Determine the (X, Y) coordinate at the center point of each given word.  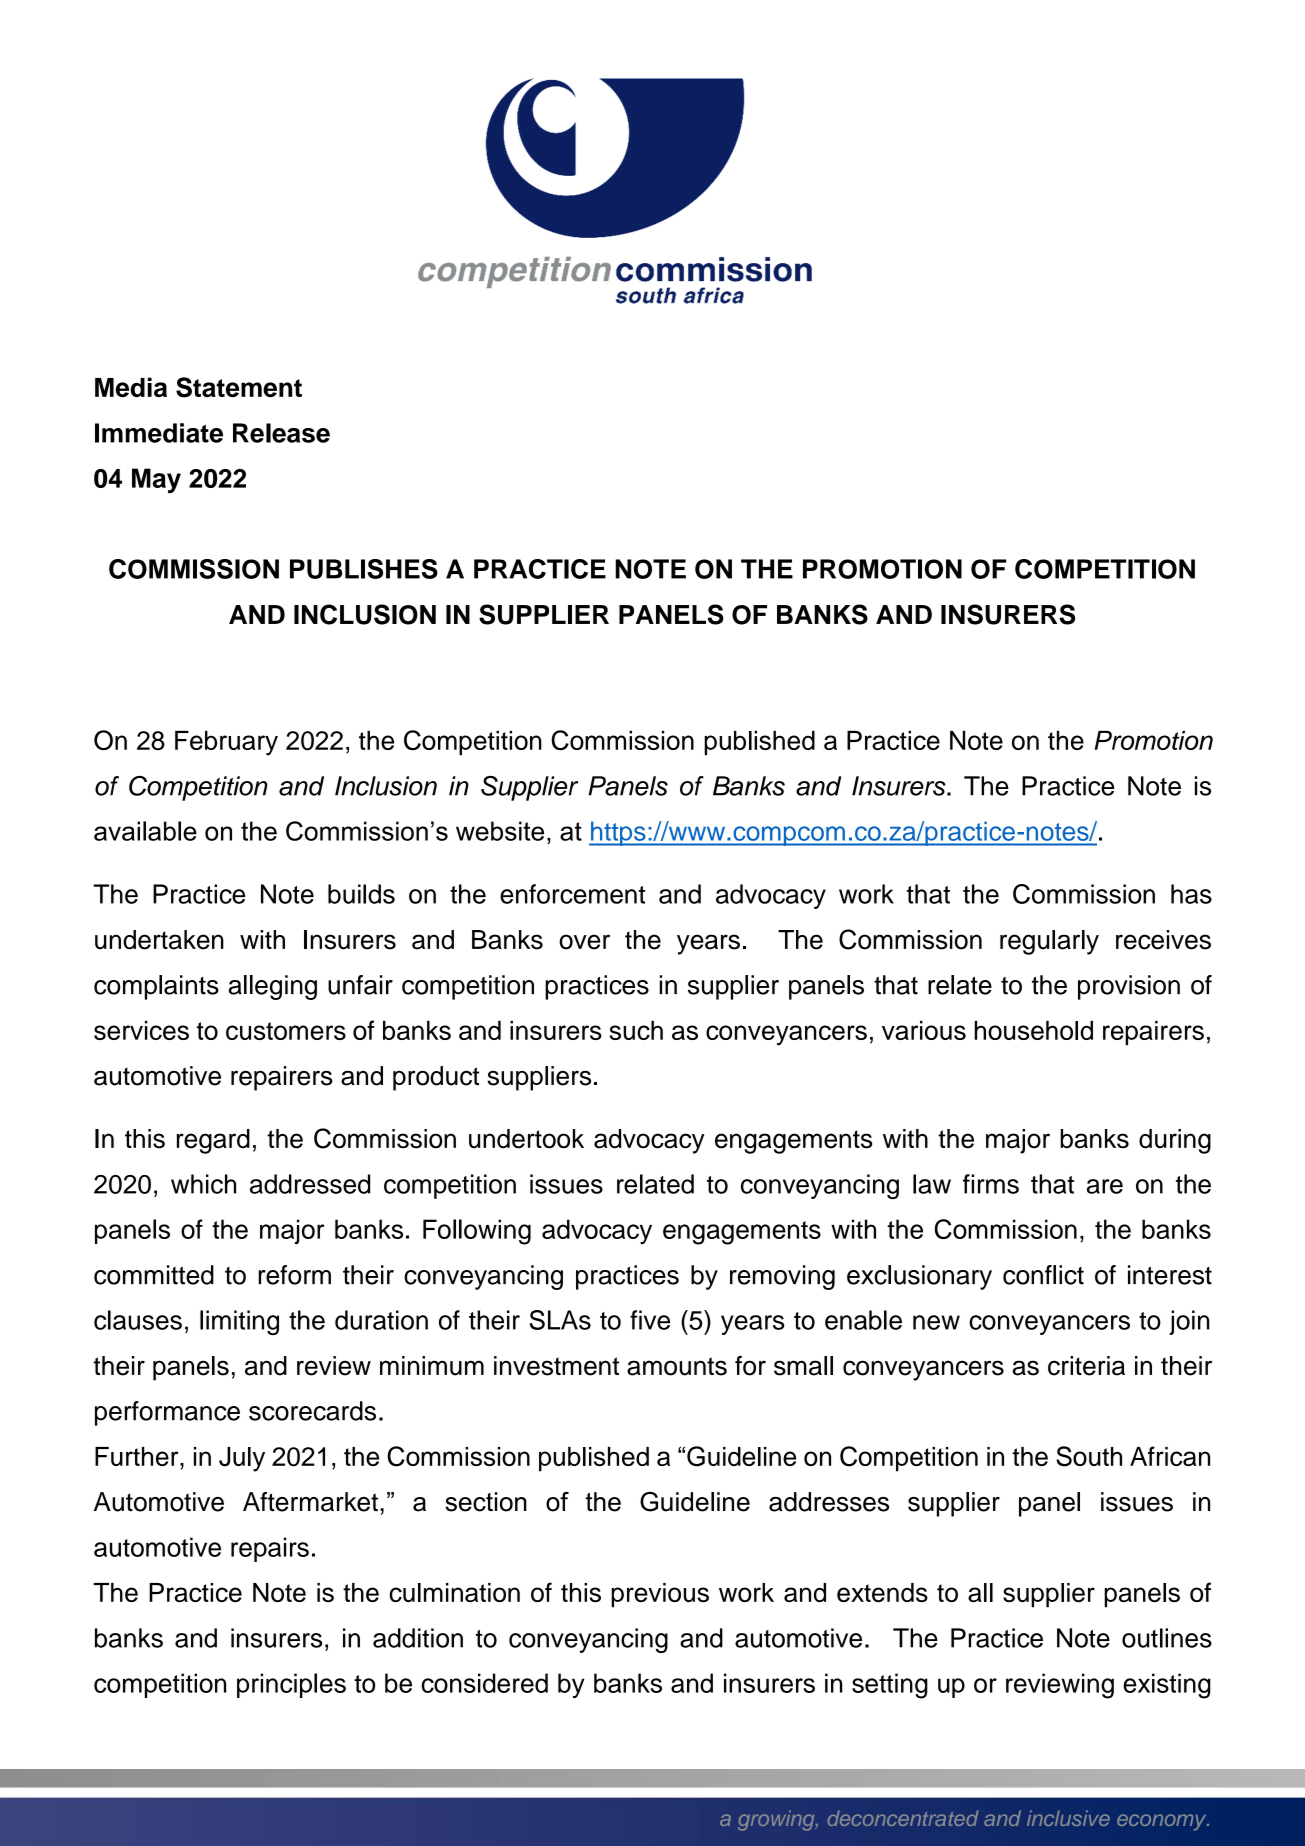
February (226, 743)
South (1089, 1456)
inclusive (1068, 1818)
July (242, 1459)
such (636, 1030)
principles (291, 1685)
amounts (677, 1366)
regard (213, 1141)
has (1191, 894)
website (500, 831)
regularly (1049, 942)
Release (281, 433)
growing (777, 1820)
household (1034, 1030)
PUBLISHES (364, 569)
